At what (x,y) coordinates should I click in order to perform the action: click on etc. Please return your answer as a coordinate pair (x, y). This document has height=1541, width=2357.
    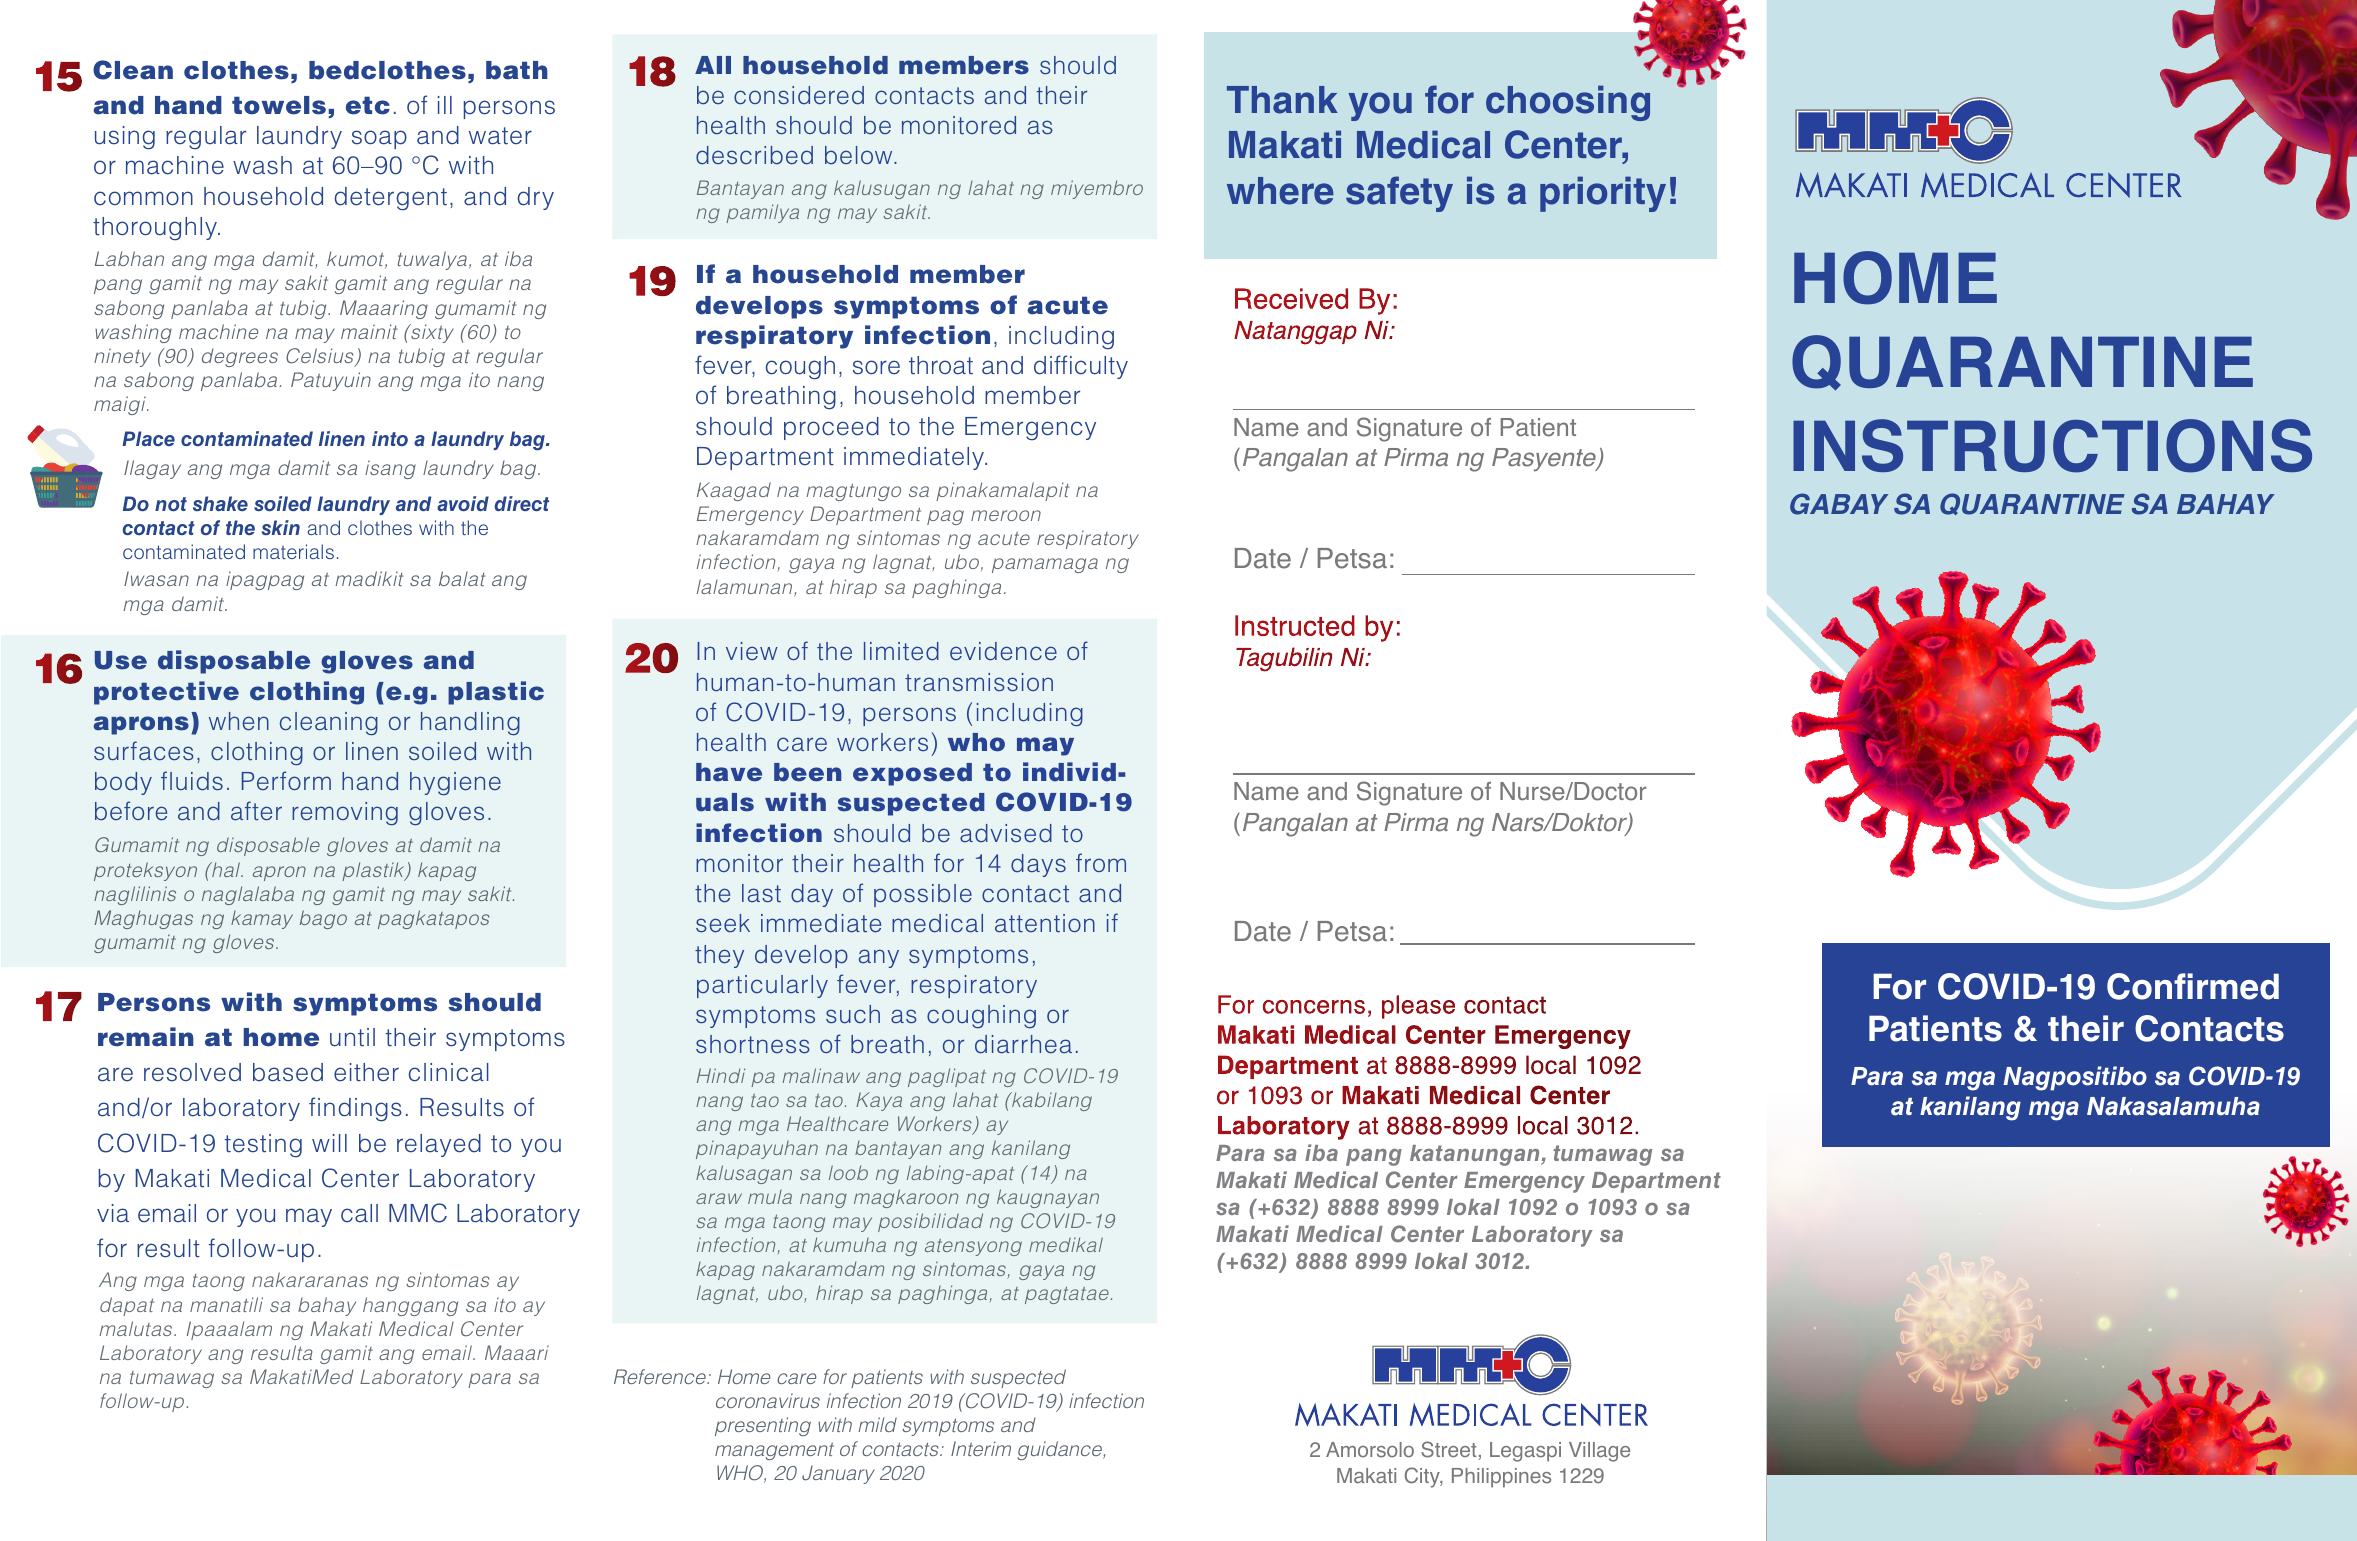
    Looking at the image, I should click on (368, 105).
